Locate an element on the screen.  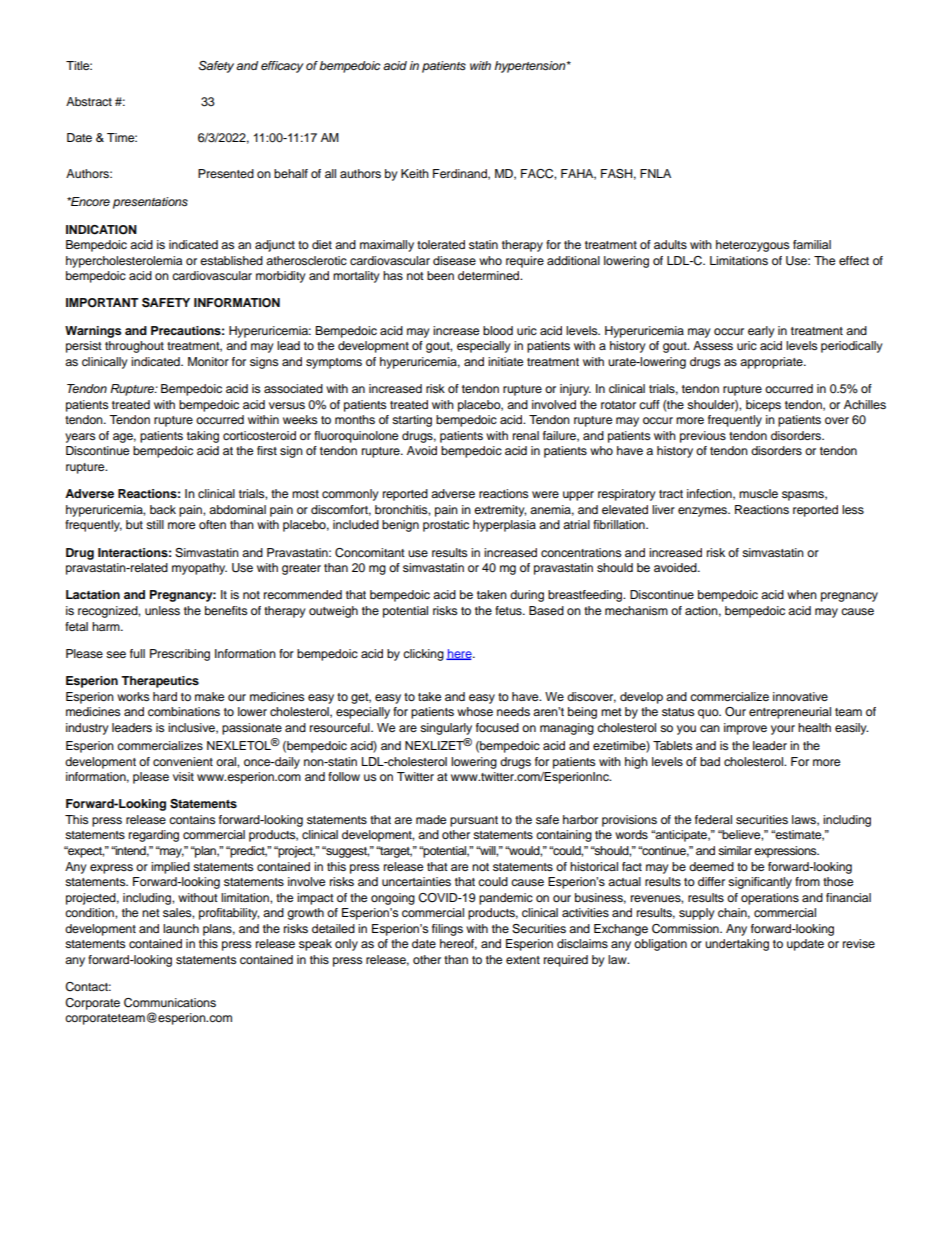
heterozygous is located at coordinates (752, 246).
